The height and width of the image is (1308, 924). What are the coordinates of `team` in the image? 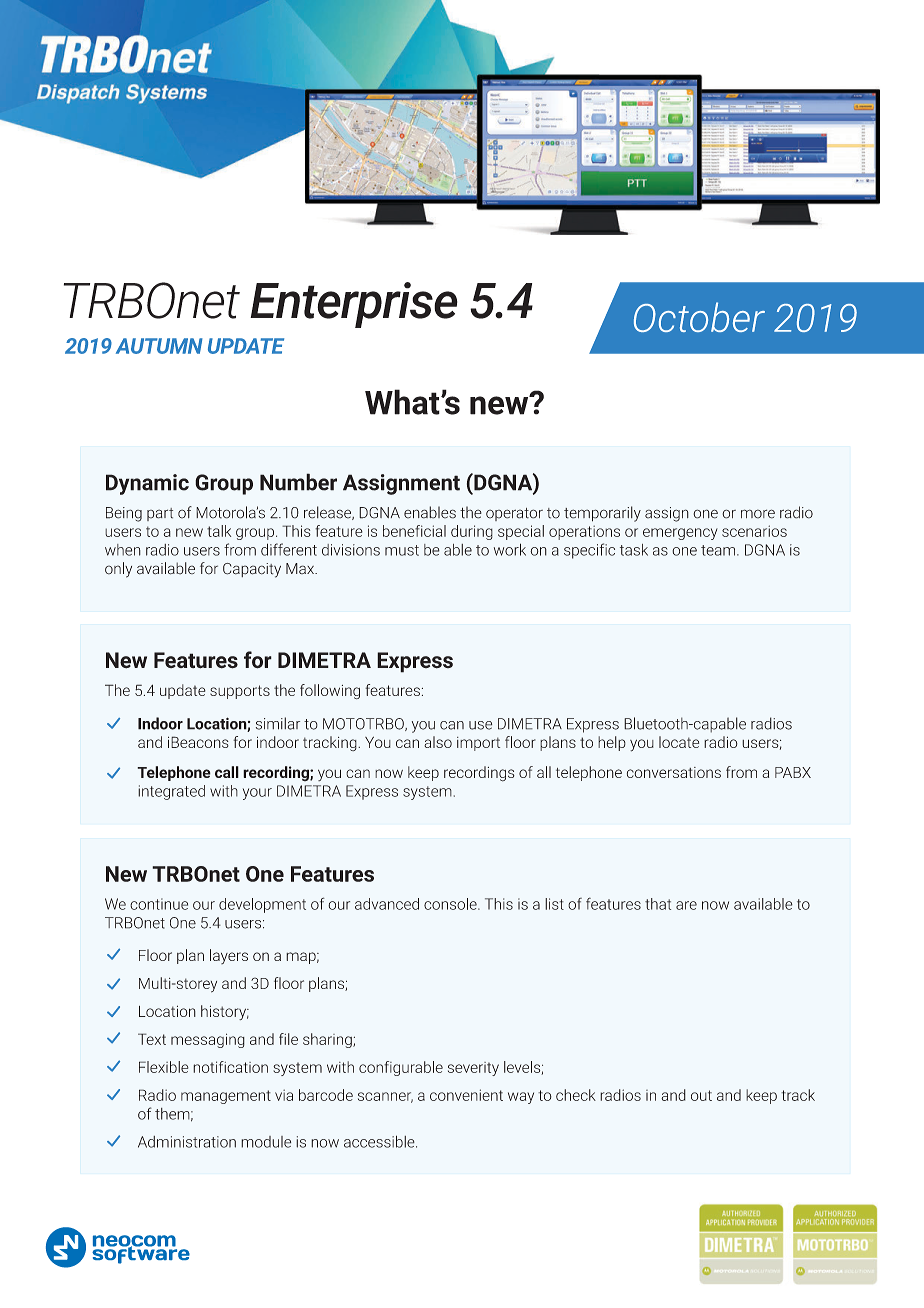 It's located at (719, 550).
